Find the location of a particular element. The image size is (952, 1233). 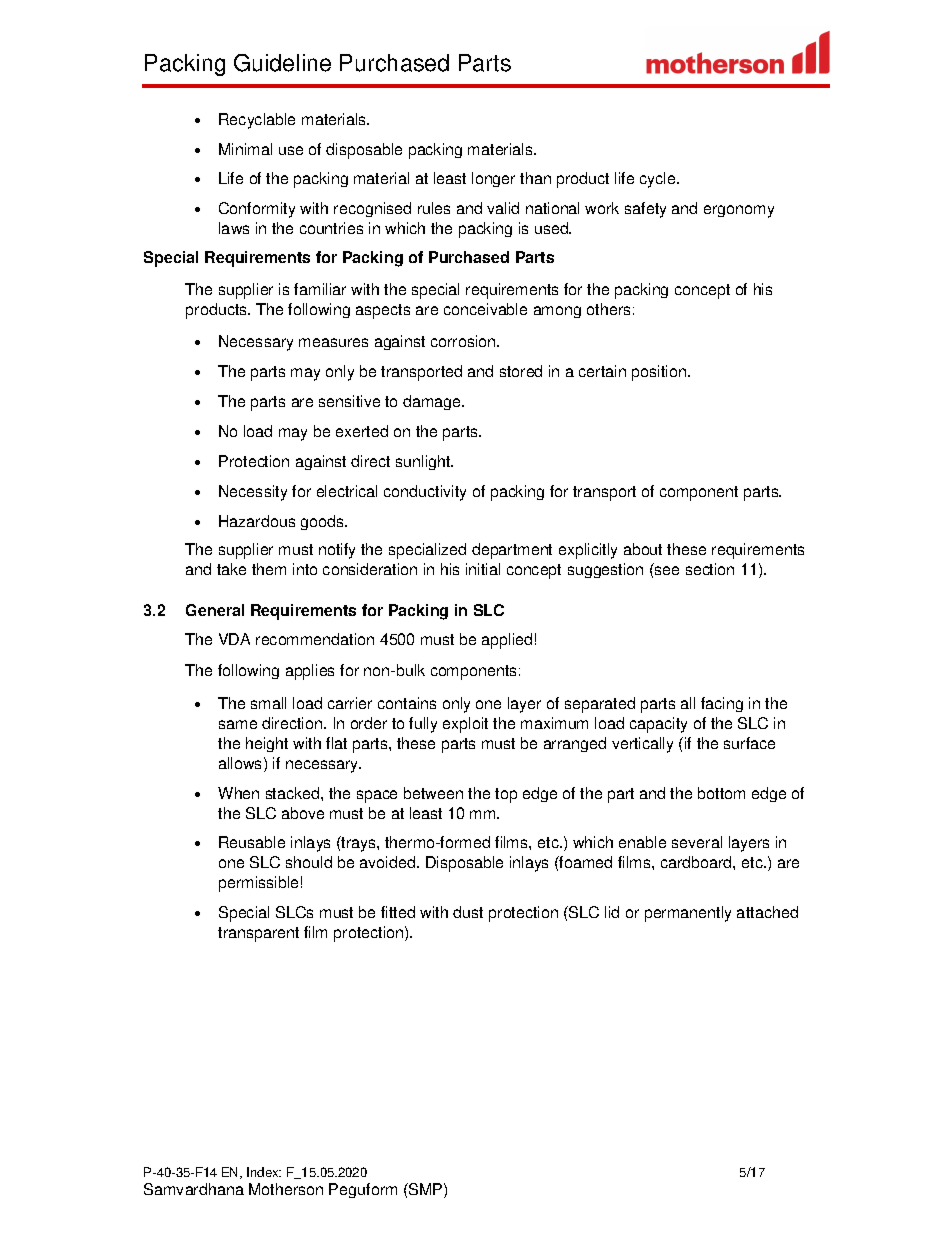

Necessity is located at coordinates (253, 493).
